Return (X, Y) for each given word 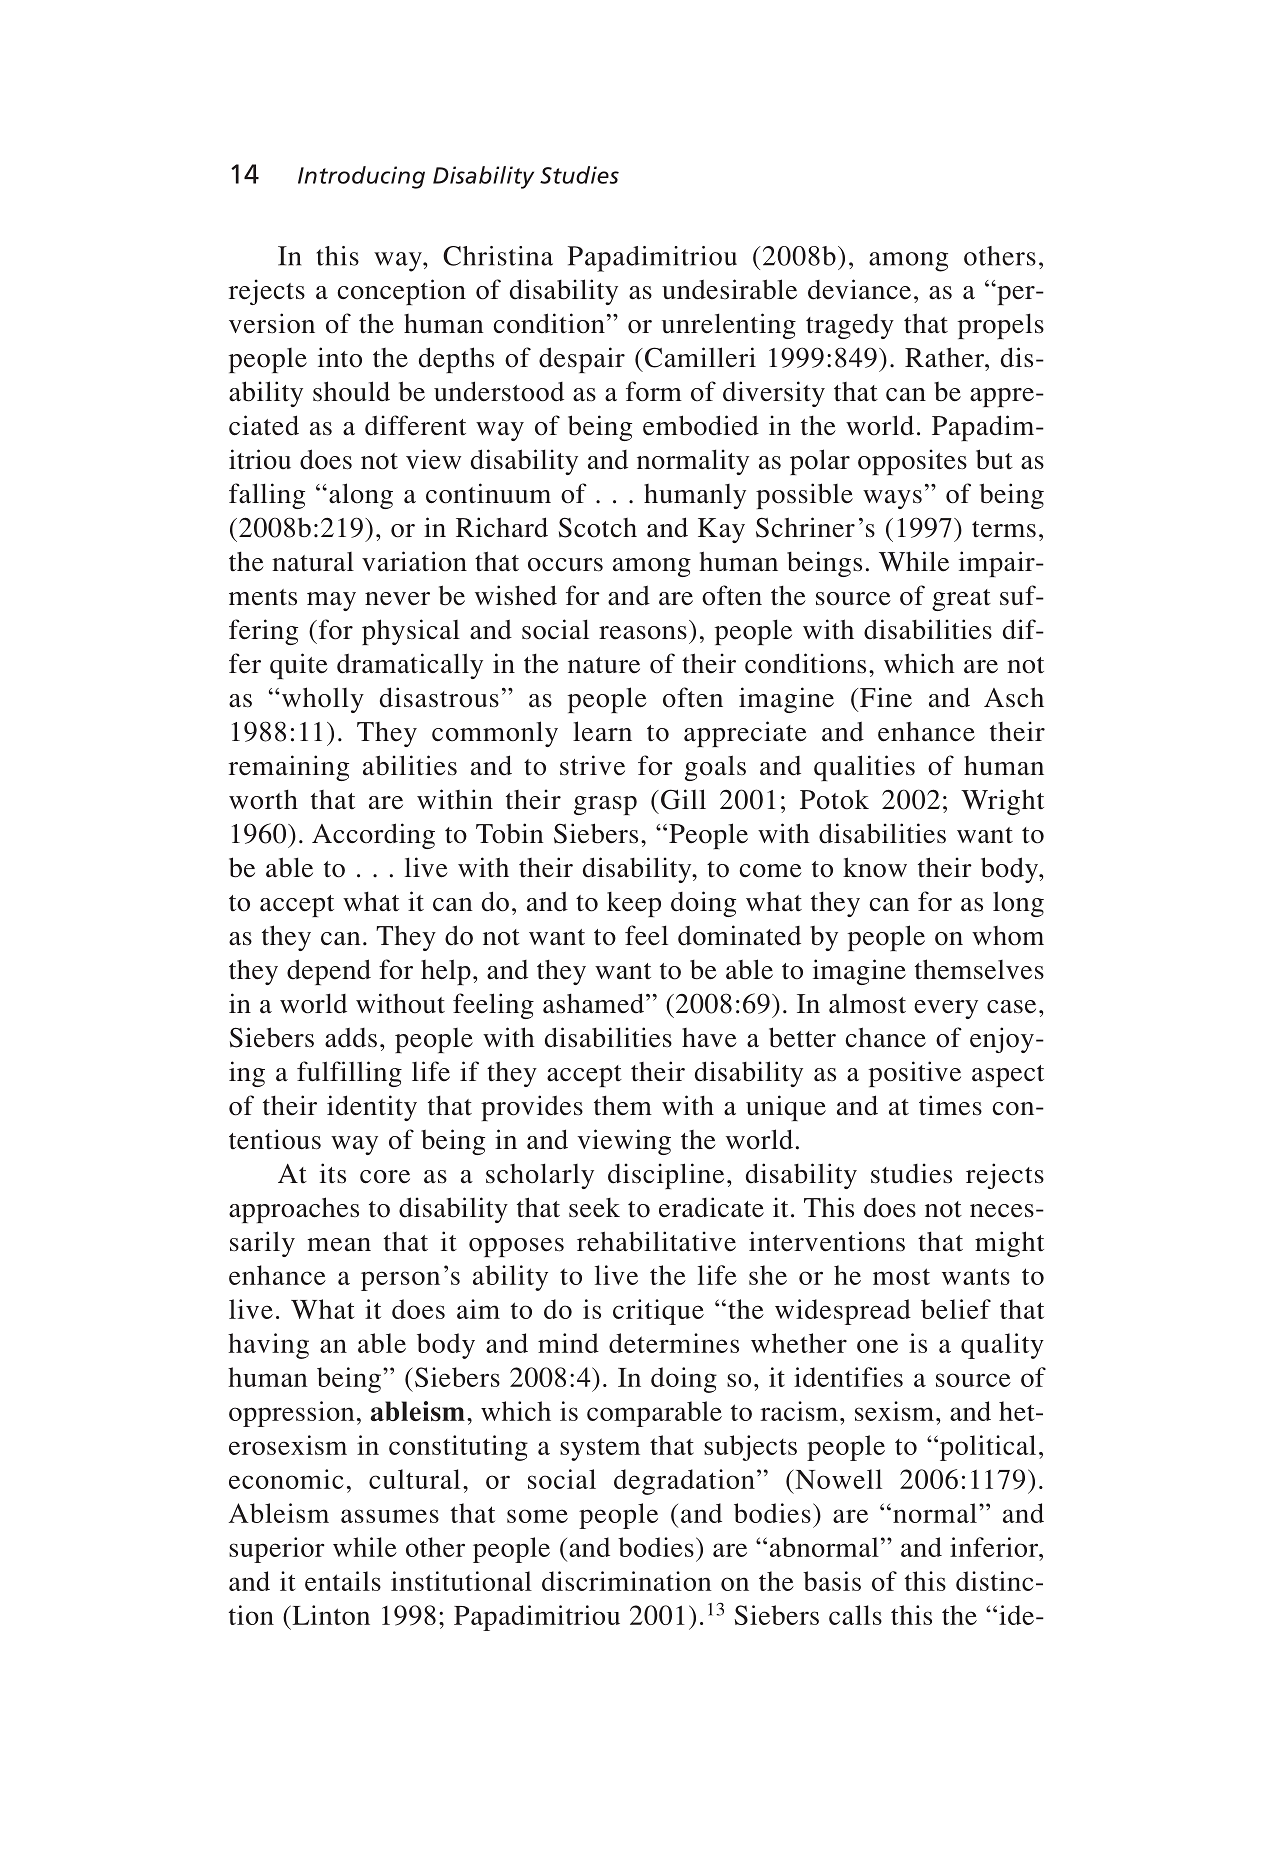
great (961, 600)
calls (855, 1615)
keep (634, 904)
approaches (294, 1210)
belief (956, 1309)
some (537, 1516)
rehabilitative (656, 1241)
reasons (643, 633)
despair (582, 360)
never (397, 599)
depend (329, 972)
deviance (859, 289)
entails (343, 1581)
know (875, 867)
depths (456, 360)
